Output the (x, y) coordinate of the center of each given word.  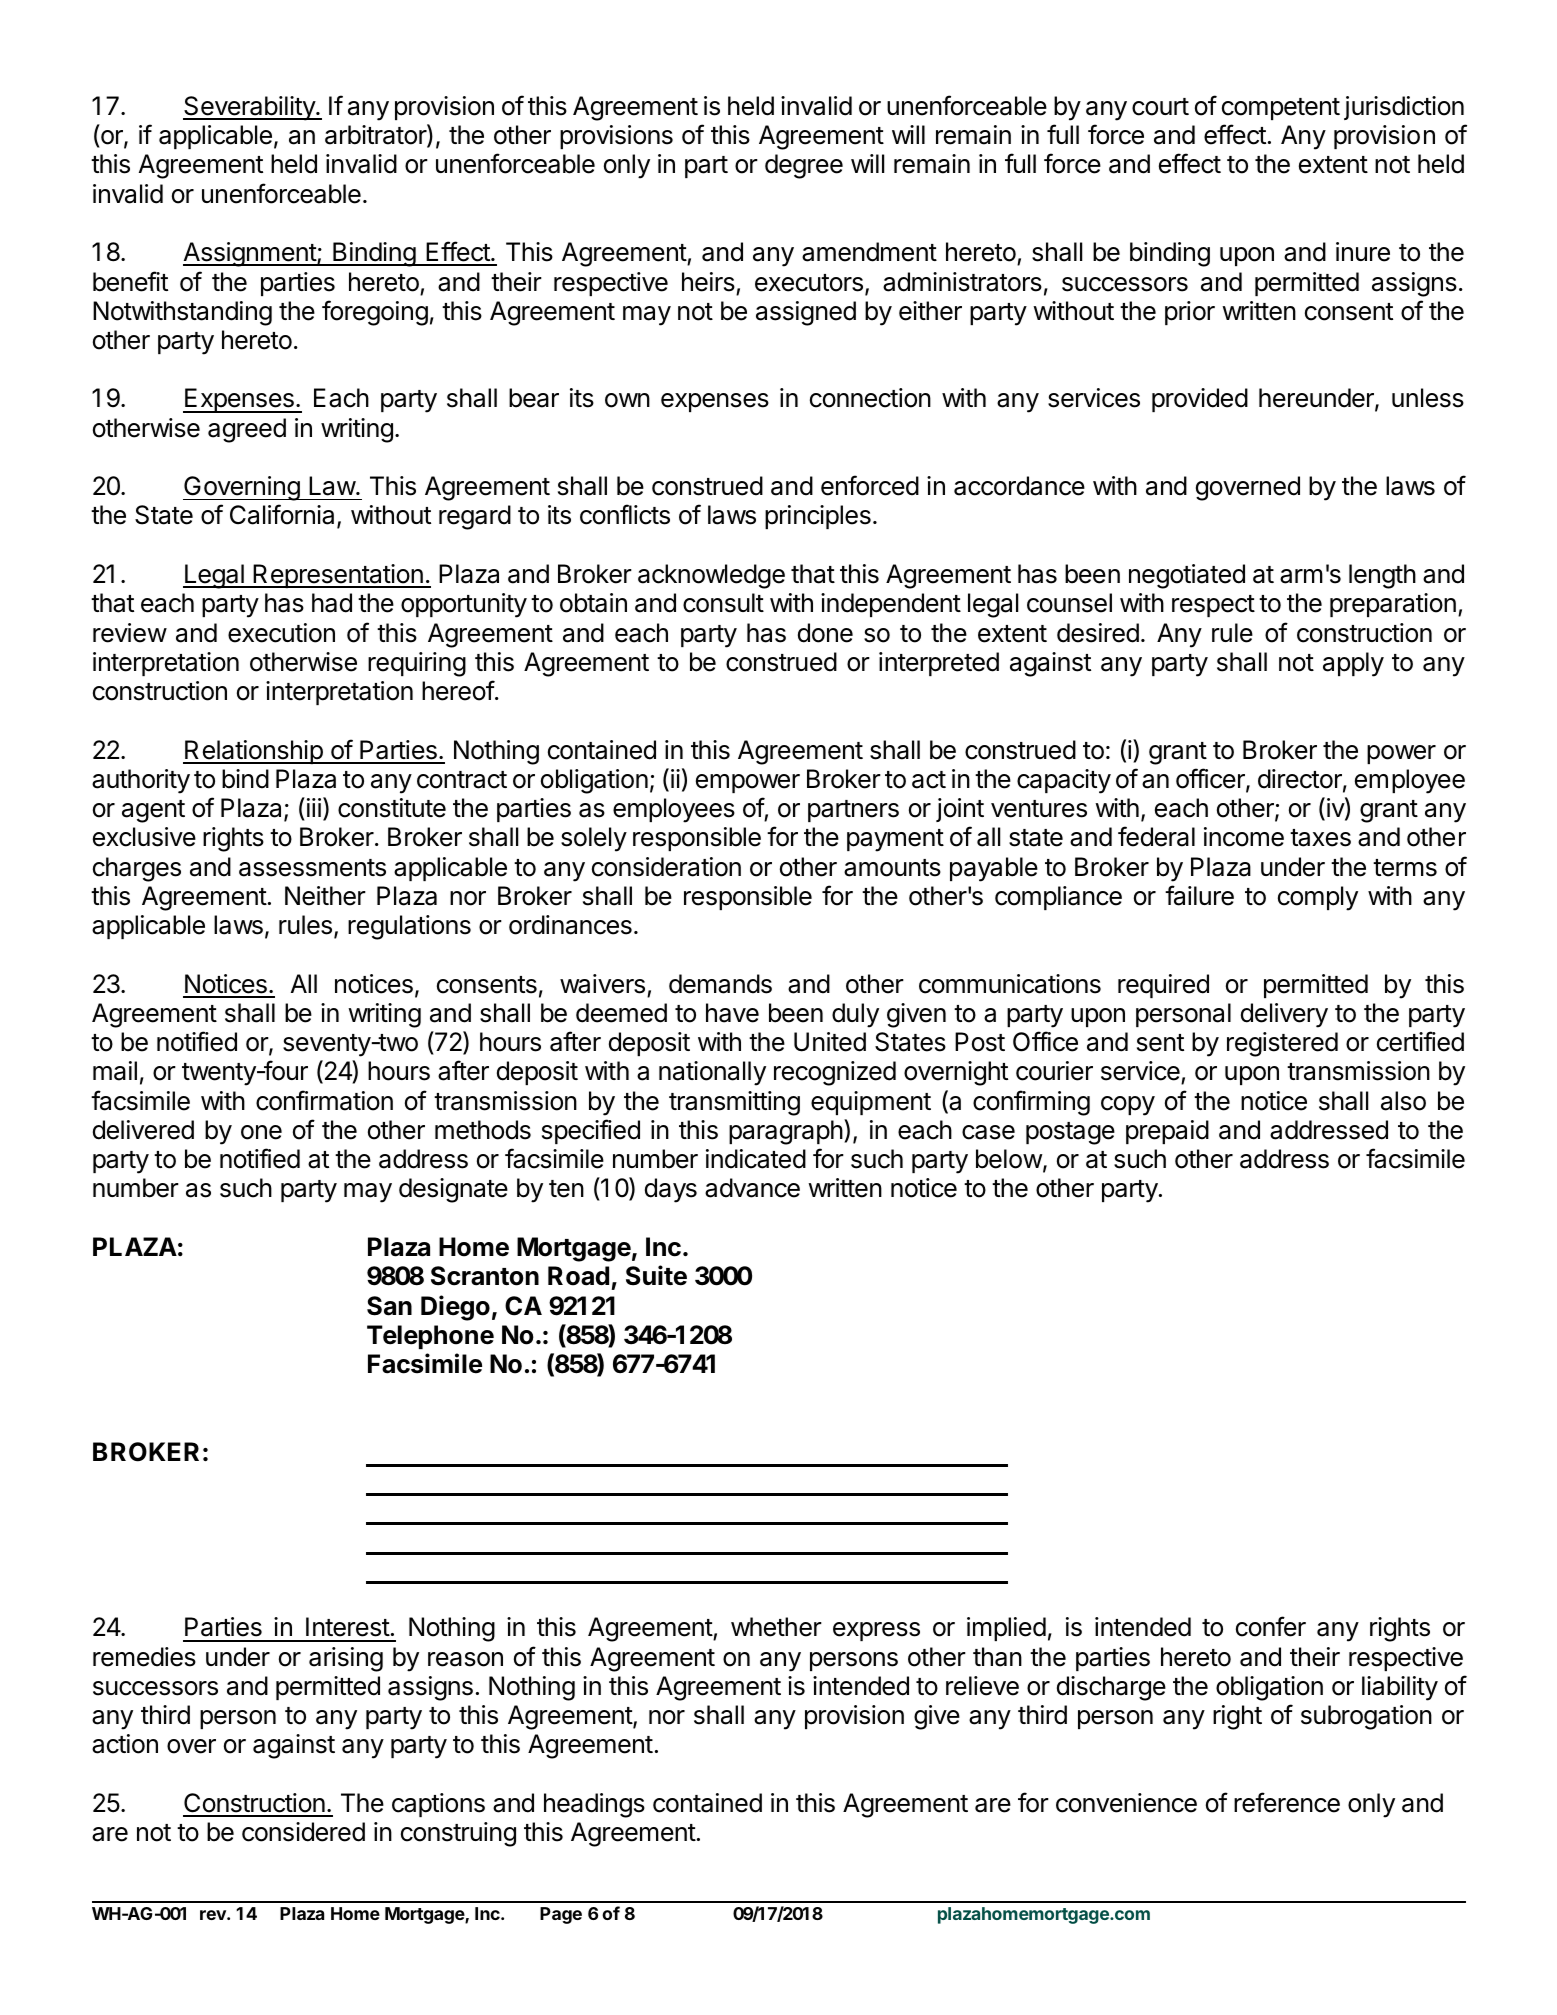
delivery (1284, 1015)
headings (594, 1805)
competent (1281, 109)
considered (303, 1832)
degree (804, 166)
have (732, 1013)
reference (1287, 1802)
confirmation (324, 1100)
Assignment (250, 254)
